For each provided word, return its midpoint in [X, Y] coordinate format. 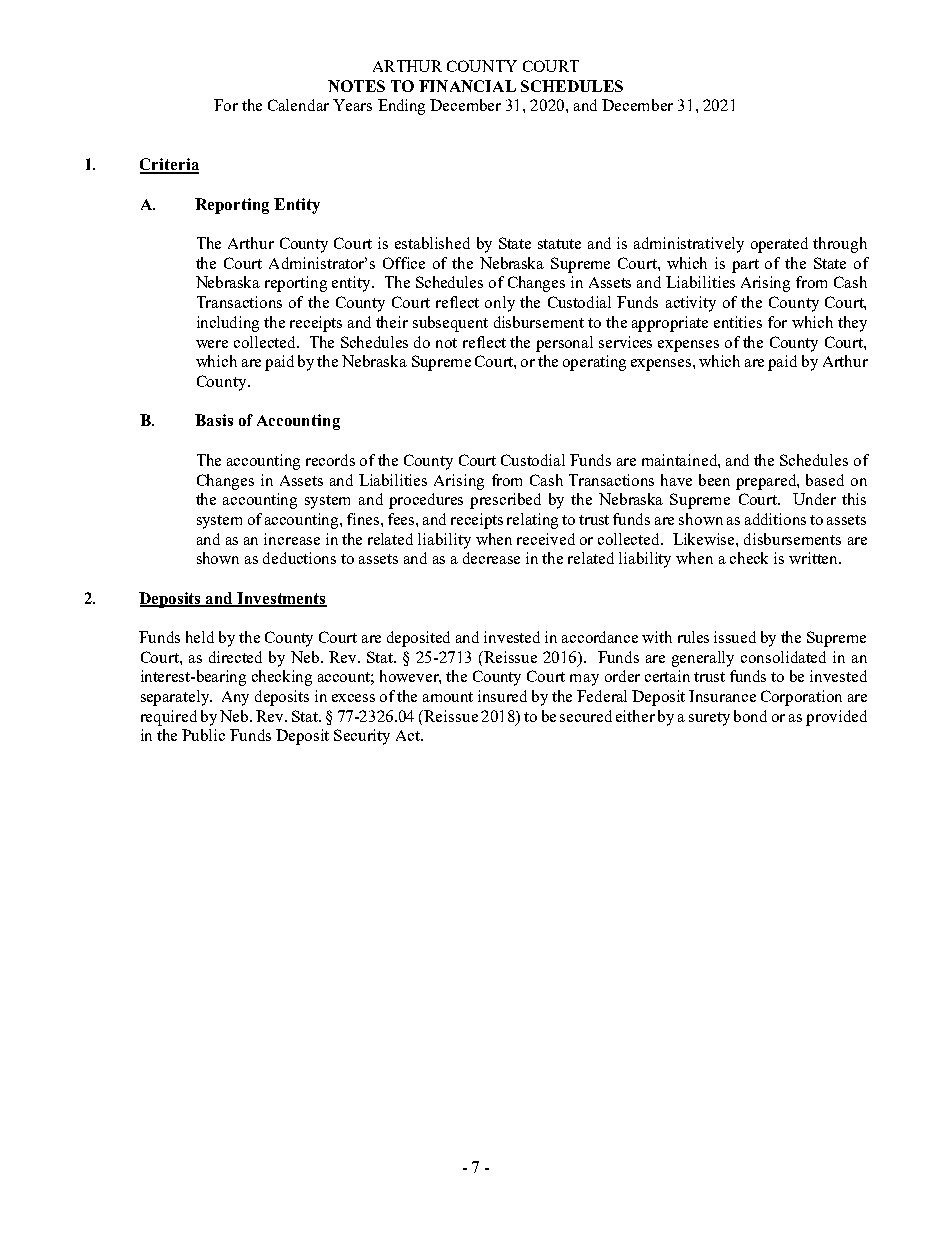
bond [750, 716]
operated [779, 245]
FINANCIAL [467, 86]
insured [502, 696]
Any [235, 698]
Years [352, 105]
